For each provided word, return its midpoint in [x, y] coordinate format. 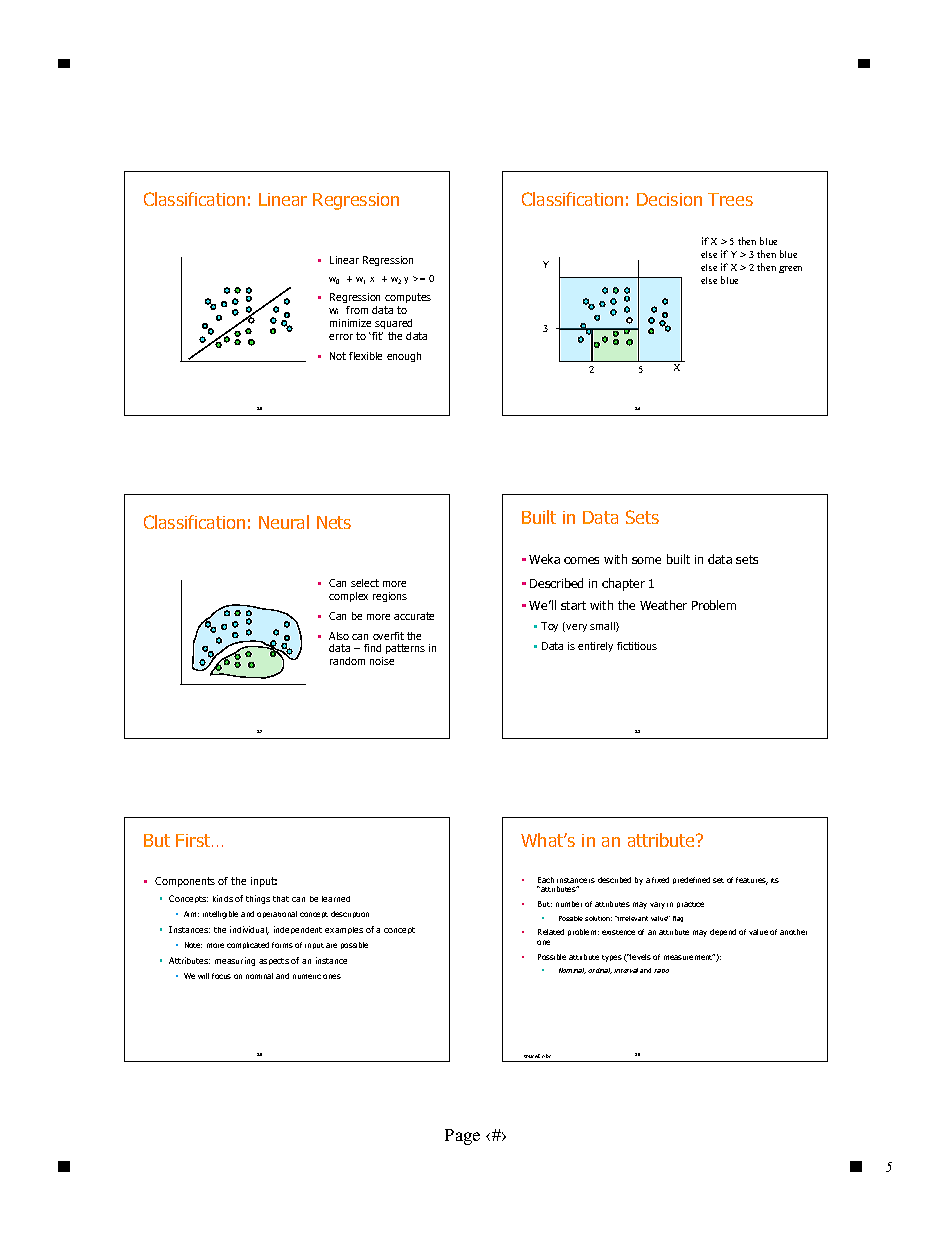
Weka [544, 559]
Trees [730, 199]
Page [462, 1137]
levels [640, 957]
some [646, 560]
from [357, 310]
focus [221, 976]
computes [408, 298]
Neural [284, 522]
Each [546, 880]
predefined [691, 880]
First [194, 840]
